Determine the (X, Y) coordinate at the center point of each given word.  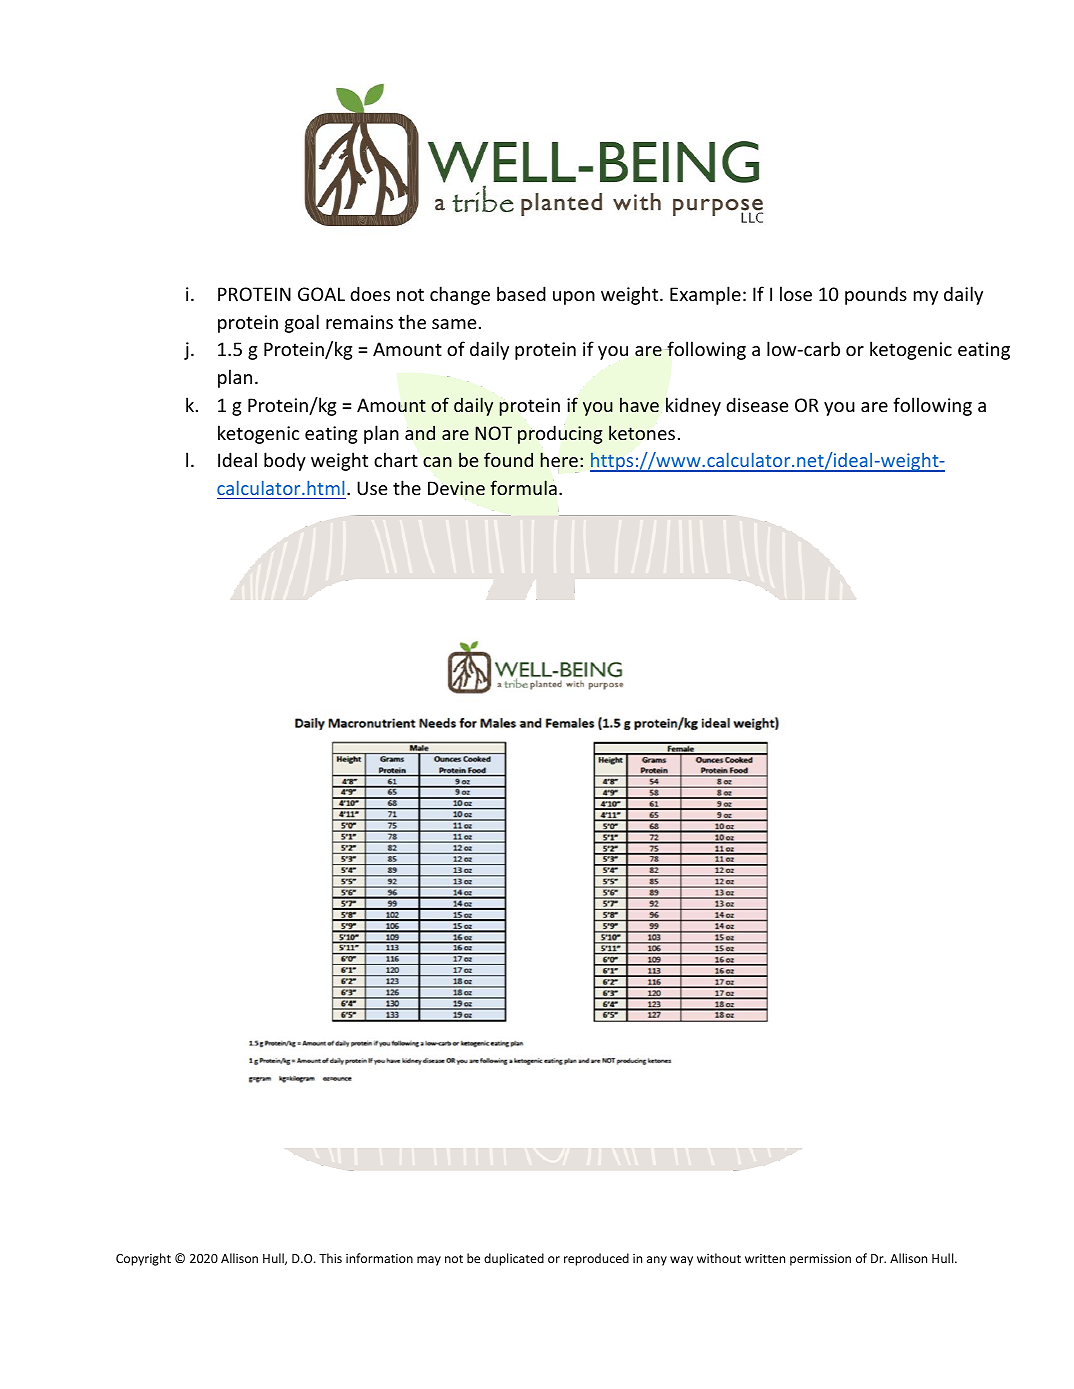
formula (523, 487)
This (330, 1258)
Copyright (143, 1259)
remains (359, 322)
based (521, 293)
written (765, 1258)
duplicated (514, 1259)
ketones (642, 432)
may (429, 1261)
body (285, 461)
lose (796, 293)
